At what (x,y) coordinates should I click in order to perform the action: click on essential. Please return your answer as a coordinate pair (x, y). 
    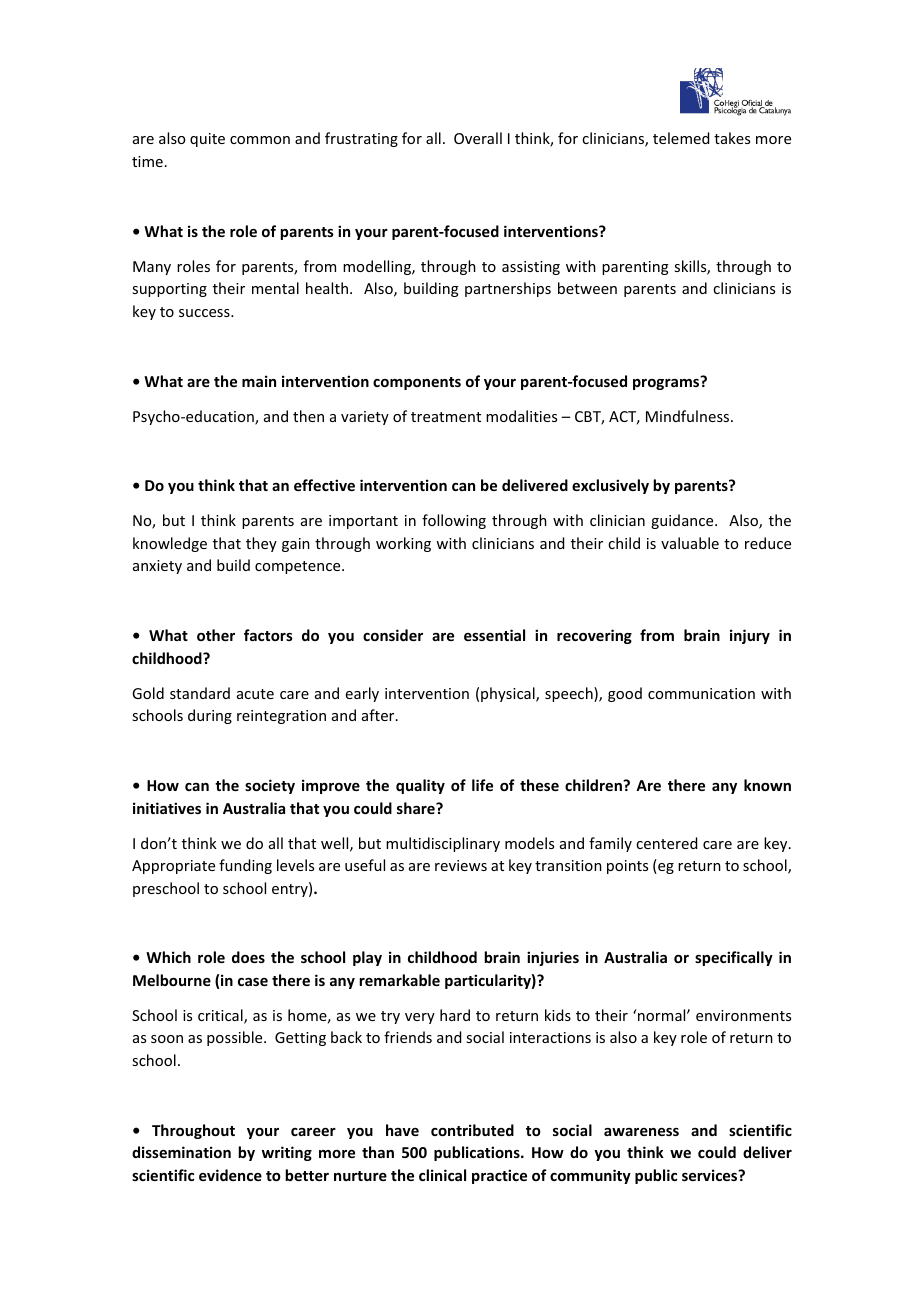
    Looking at the image, I should click on (494, 635).
